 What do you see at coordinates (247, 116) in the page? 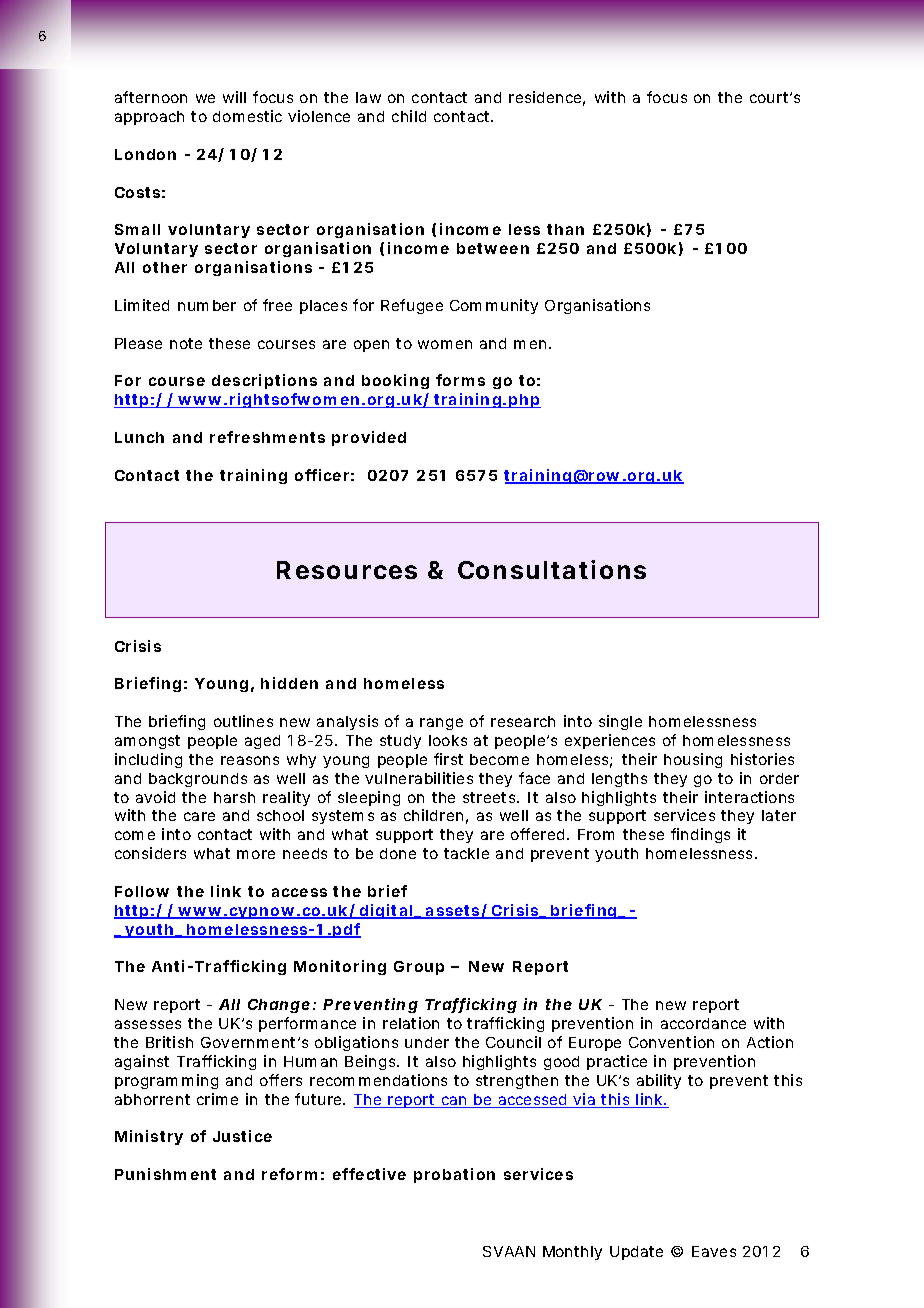
I see `domestic` at bounding box center [247, 116].
